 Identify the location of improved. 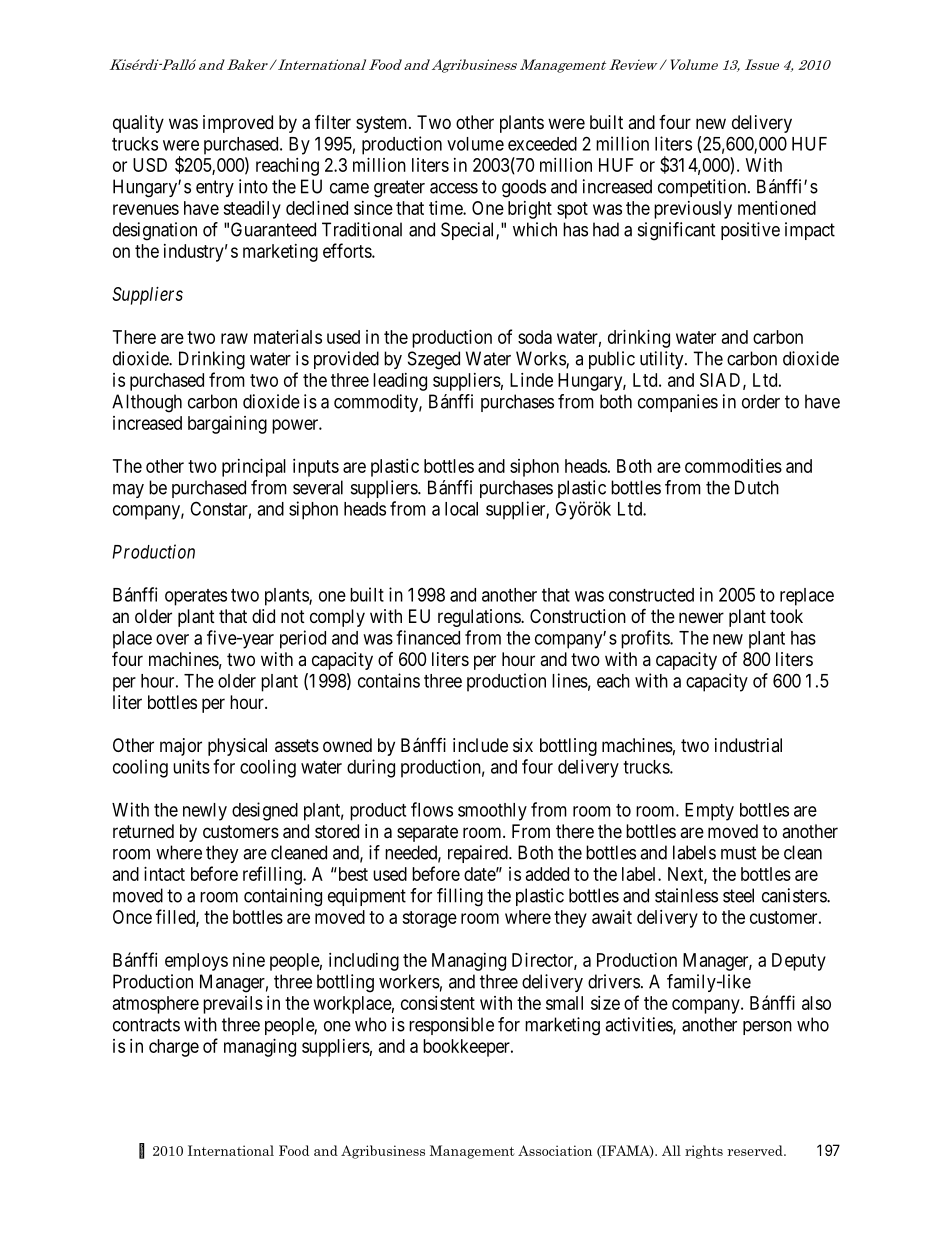
(238, 124).
